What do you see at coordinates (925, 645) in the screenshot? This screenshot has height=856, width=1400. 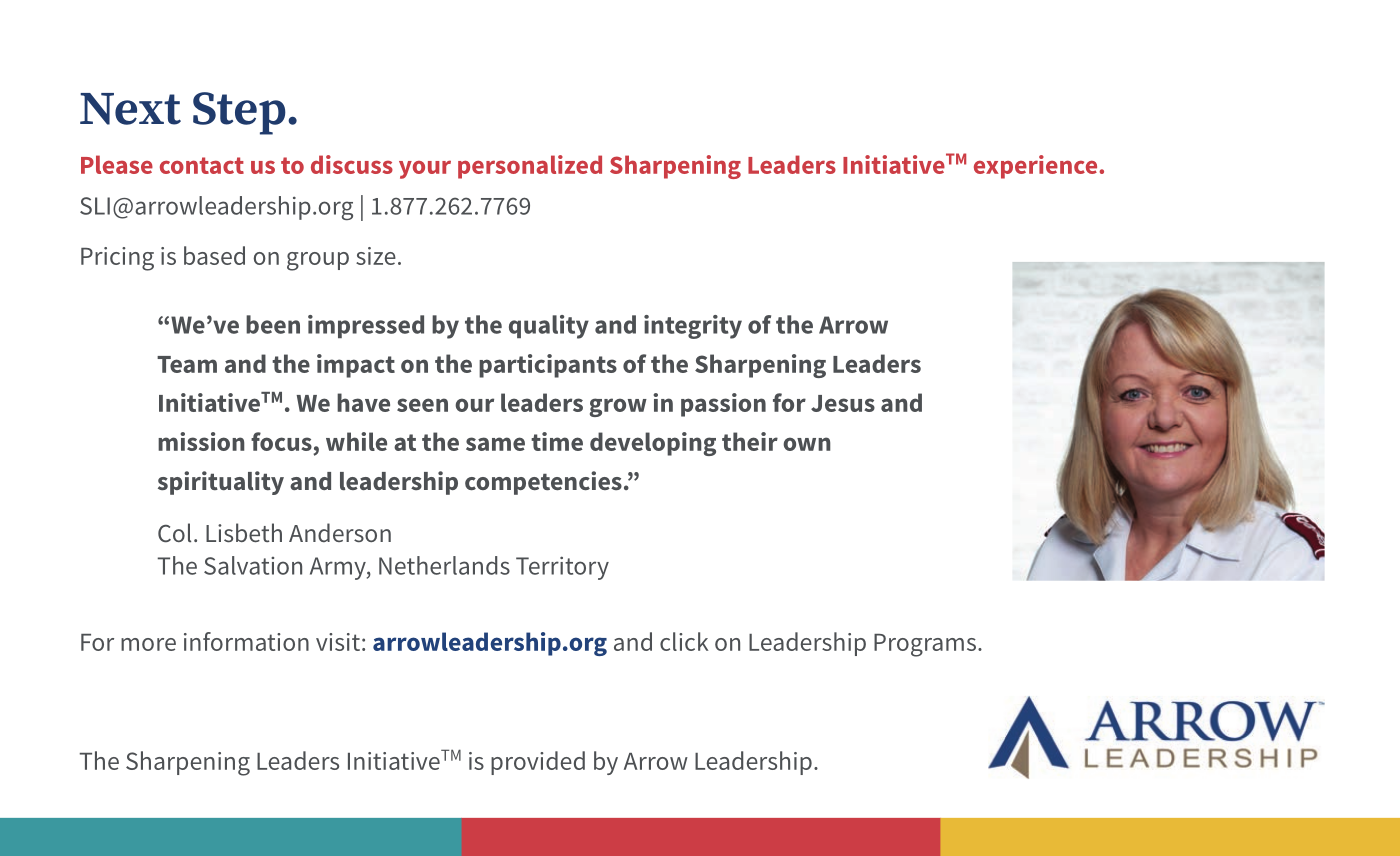 I see `Programs` at bounding box center [925, 645].
